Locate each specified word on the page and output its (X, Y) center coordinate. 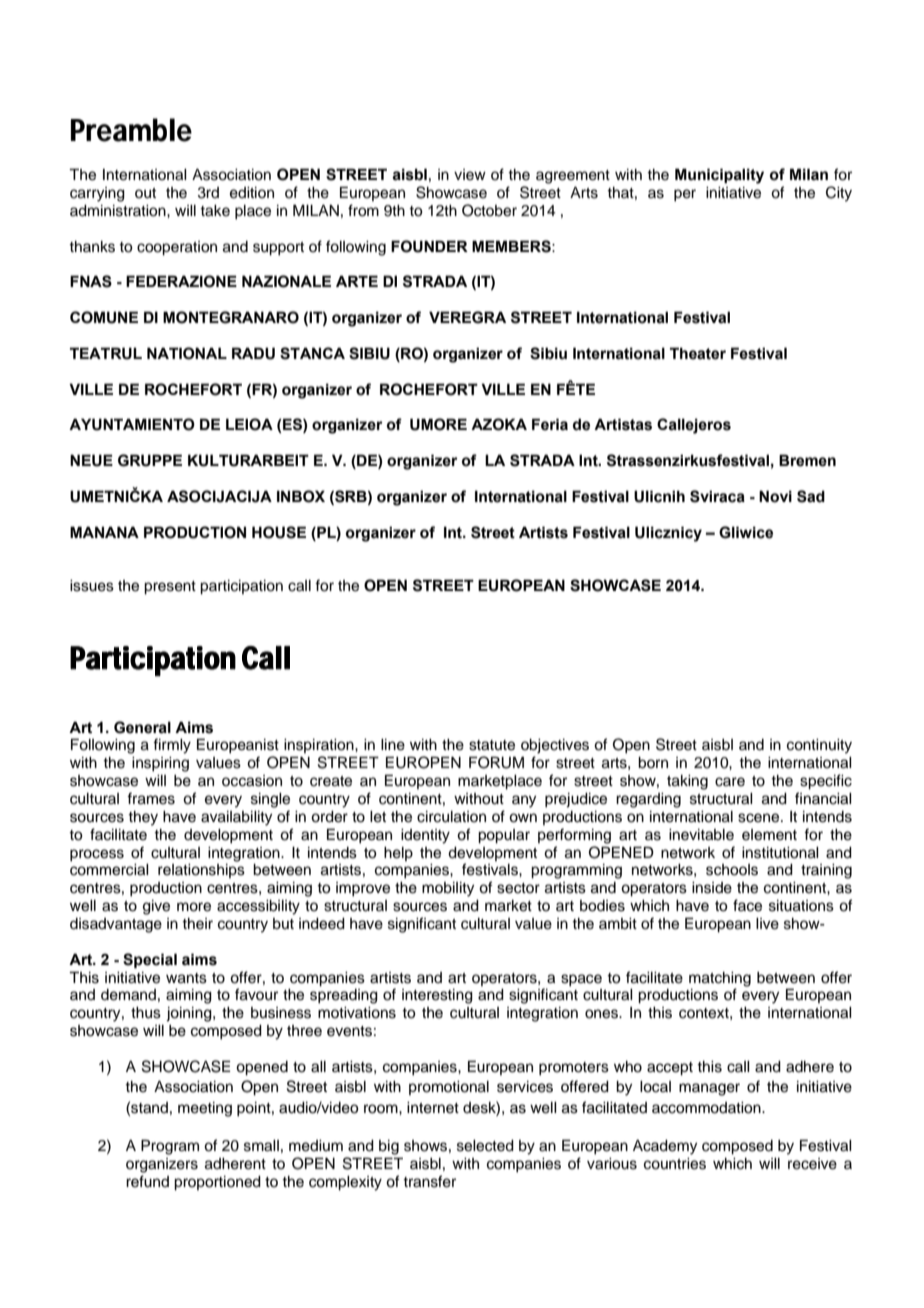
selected (485, 1146)
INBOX (301, 496)
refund (147, 1181)
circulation (451, 817)
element (769, 835)
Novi (775, 496)
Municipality (719, 176)
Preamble (131, 130)
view (470, 175)
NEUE (91, 460)
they (143, 818)
